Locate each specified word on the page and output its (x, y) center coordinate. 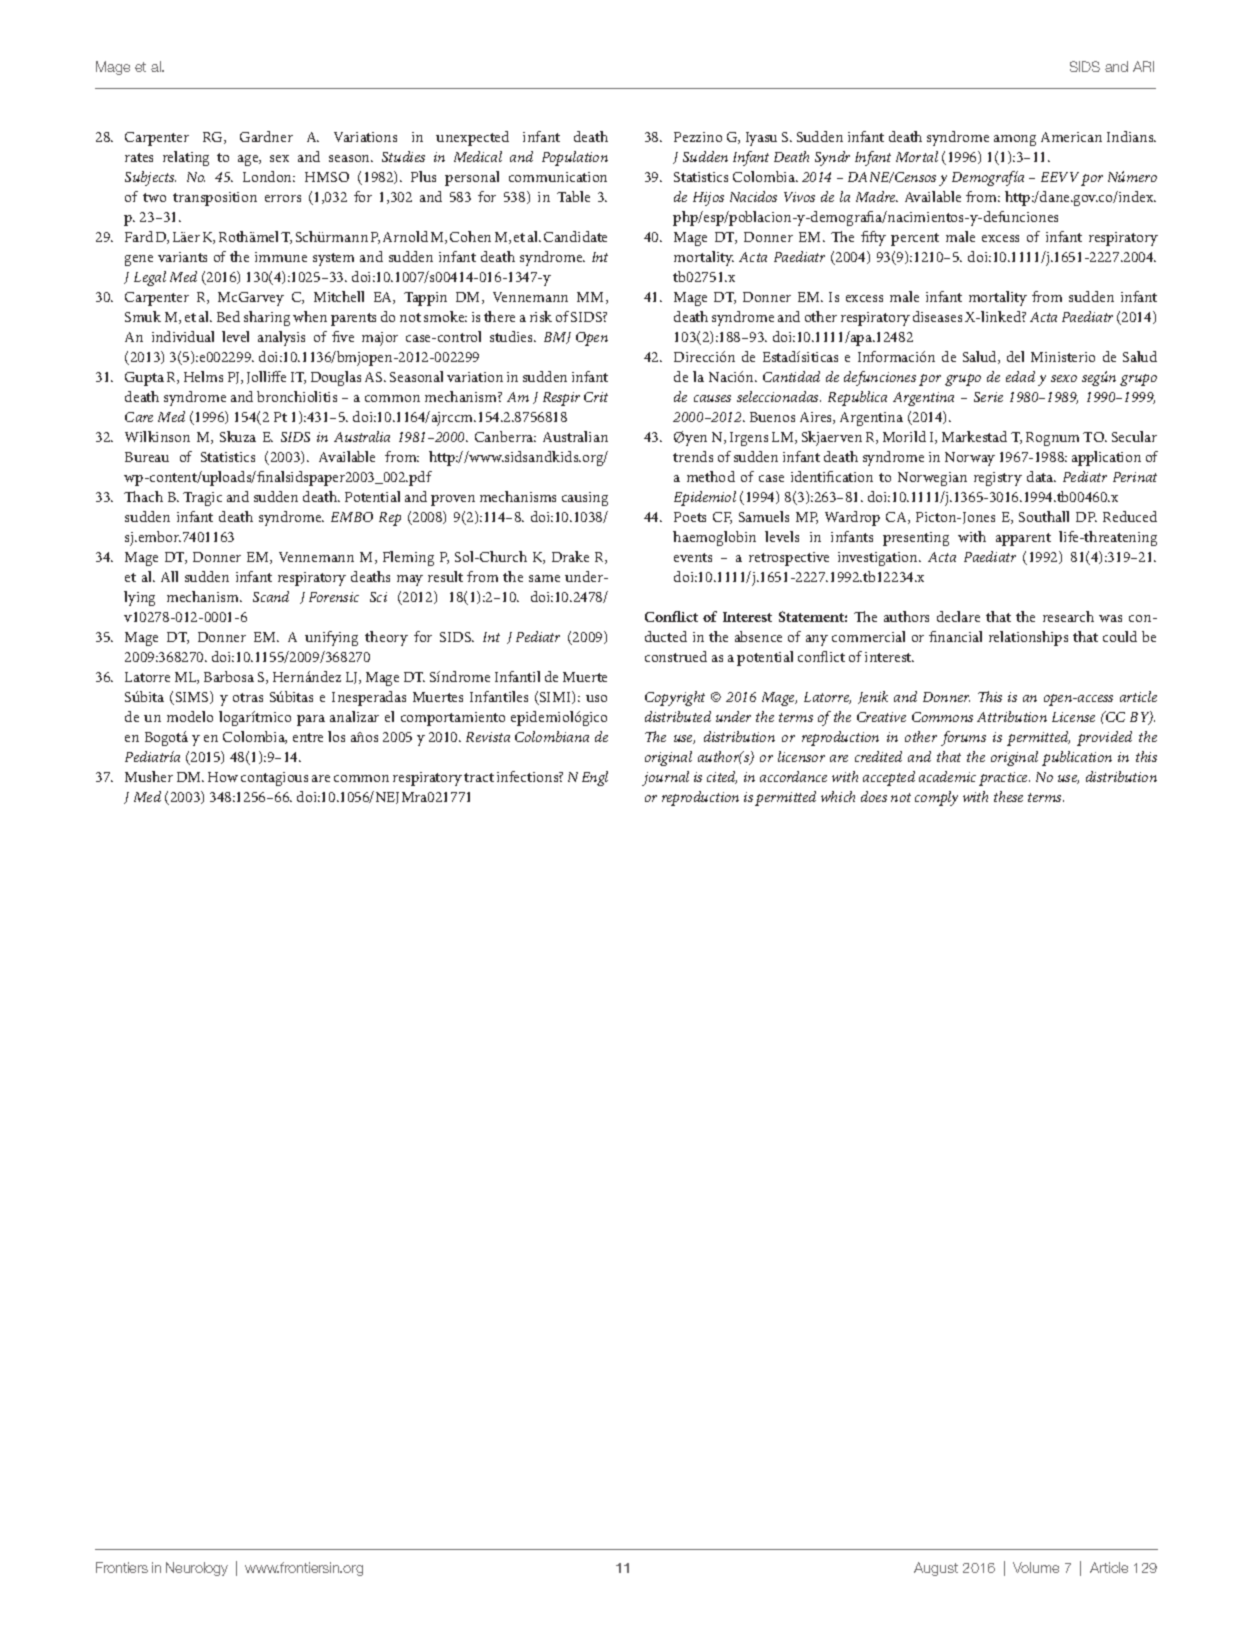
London (269, 176)
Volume (1036, 1567)
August (936, 1569)
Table (573, 196)
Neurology (197, 1569)
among (1015, 140)
